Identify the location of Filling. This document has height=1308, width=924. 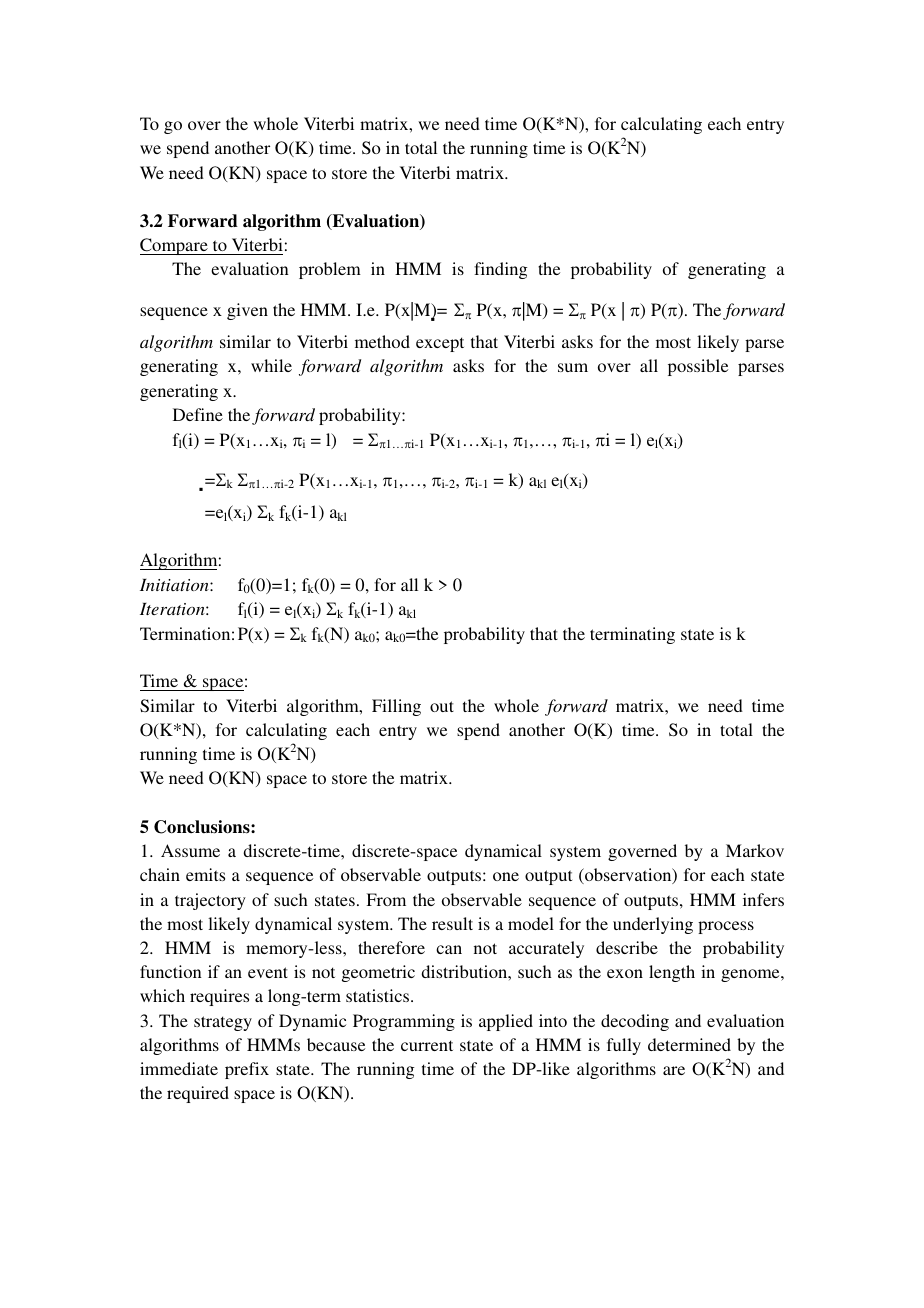
(396, 707).
